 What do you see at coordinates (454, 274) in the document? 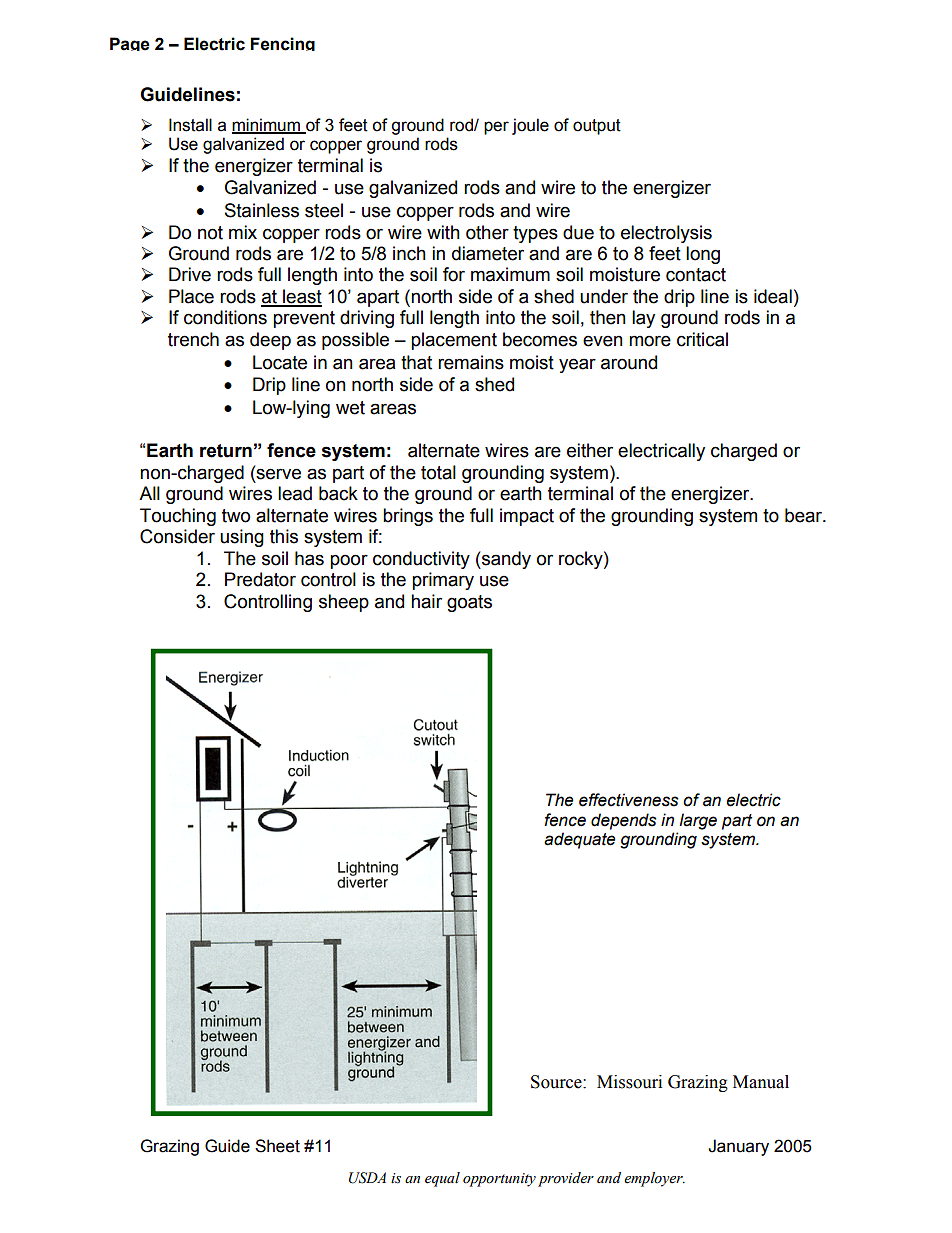
I see `for` at bounding box center [454, 274].
